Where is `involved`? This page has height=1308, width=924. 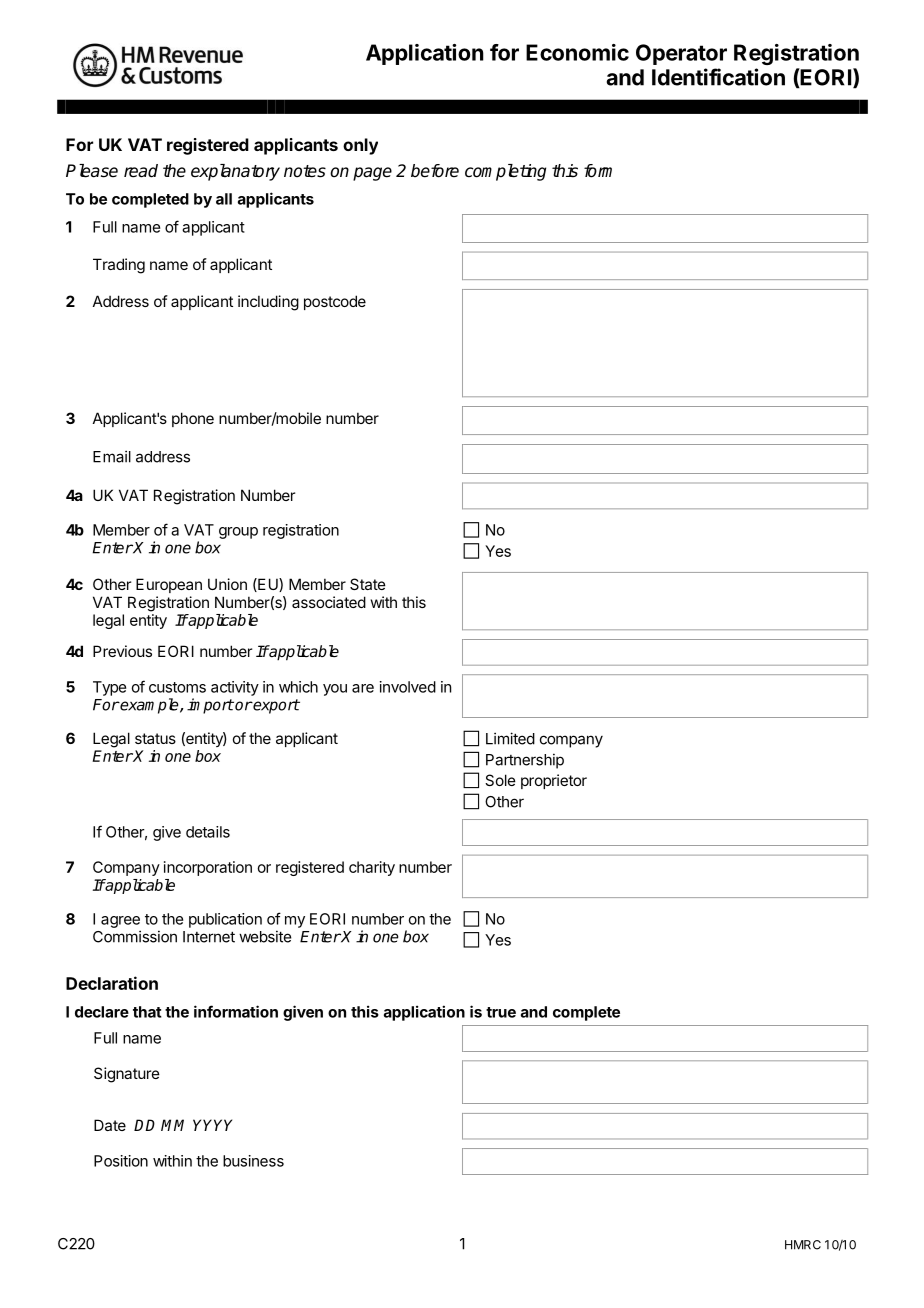 involved is located at coordinates (408, 687).
